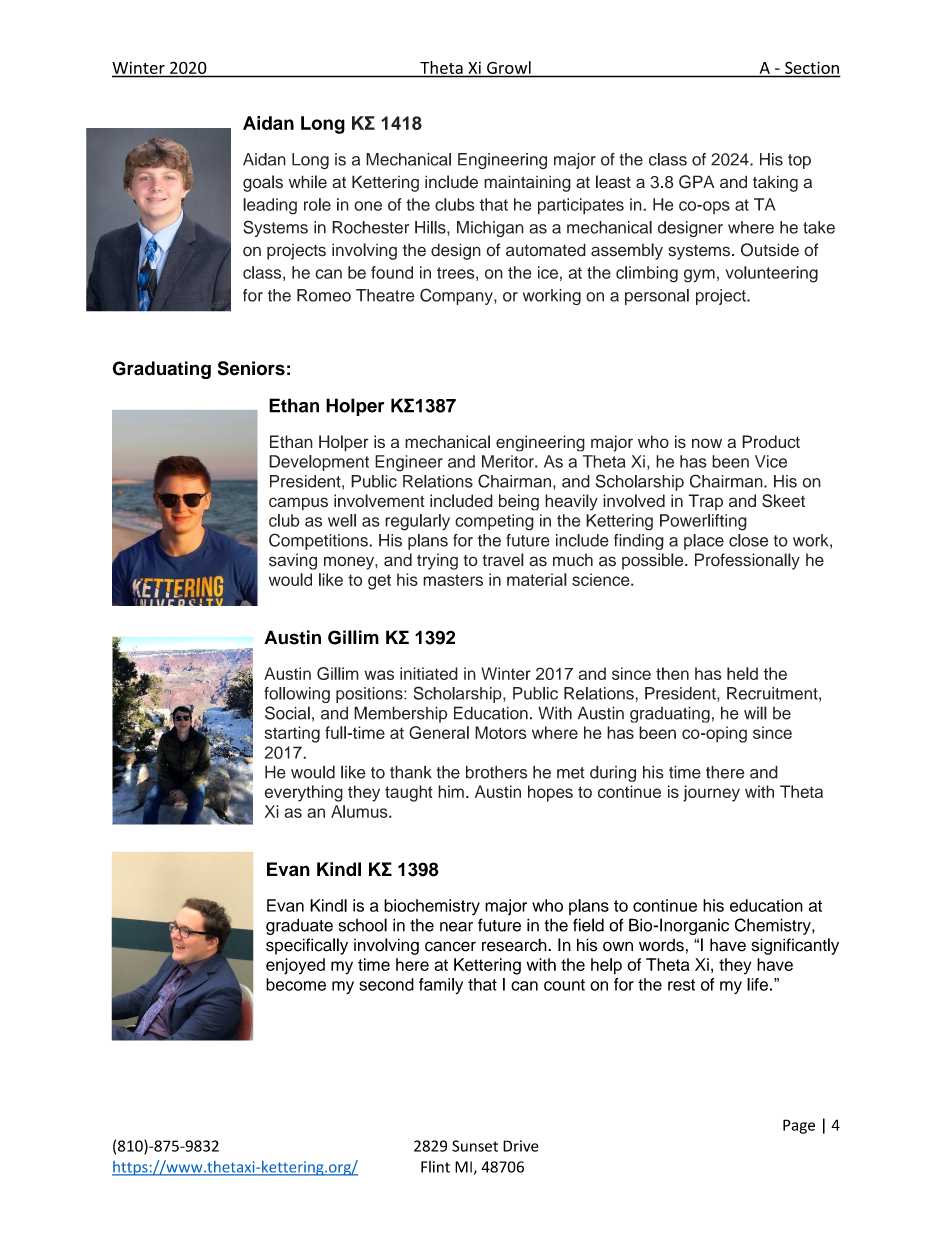 This image has height=1233, width=952. I want to click on Page, so click(799, 1126).
